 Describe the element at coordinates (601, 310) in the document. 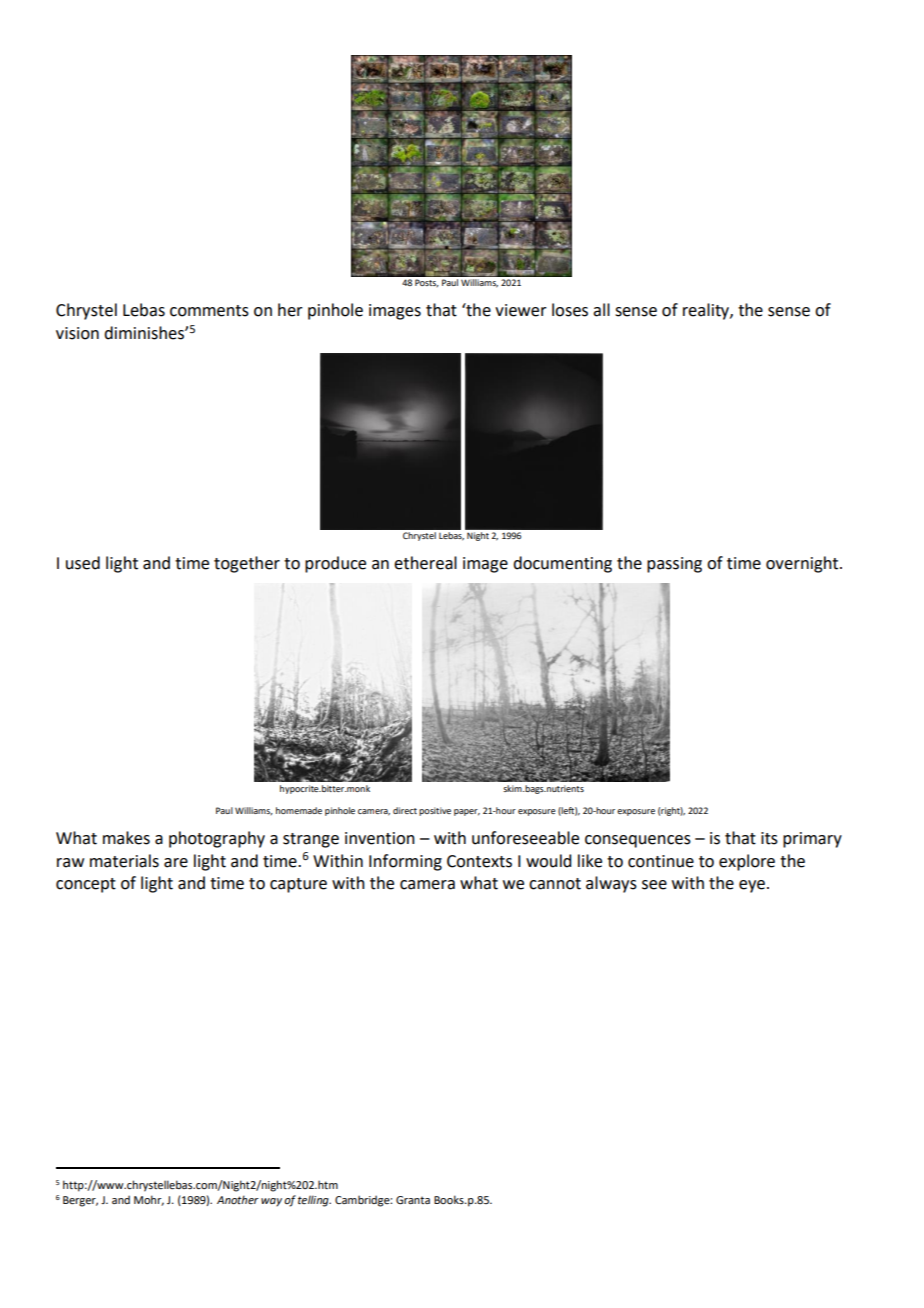

I see `all` at that location.
